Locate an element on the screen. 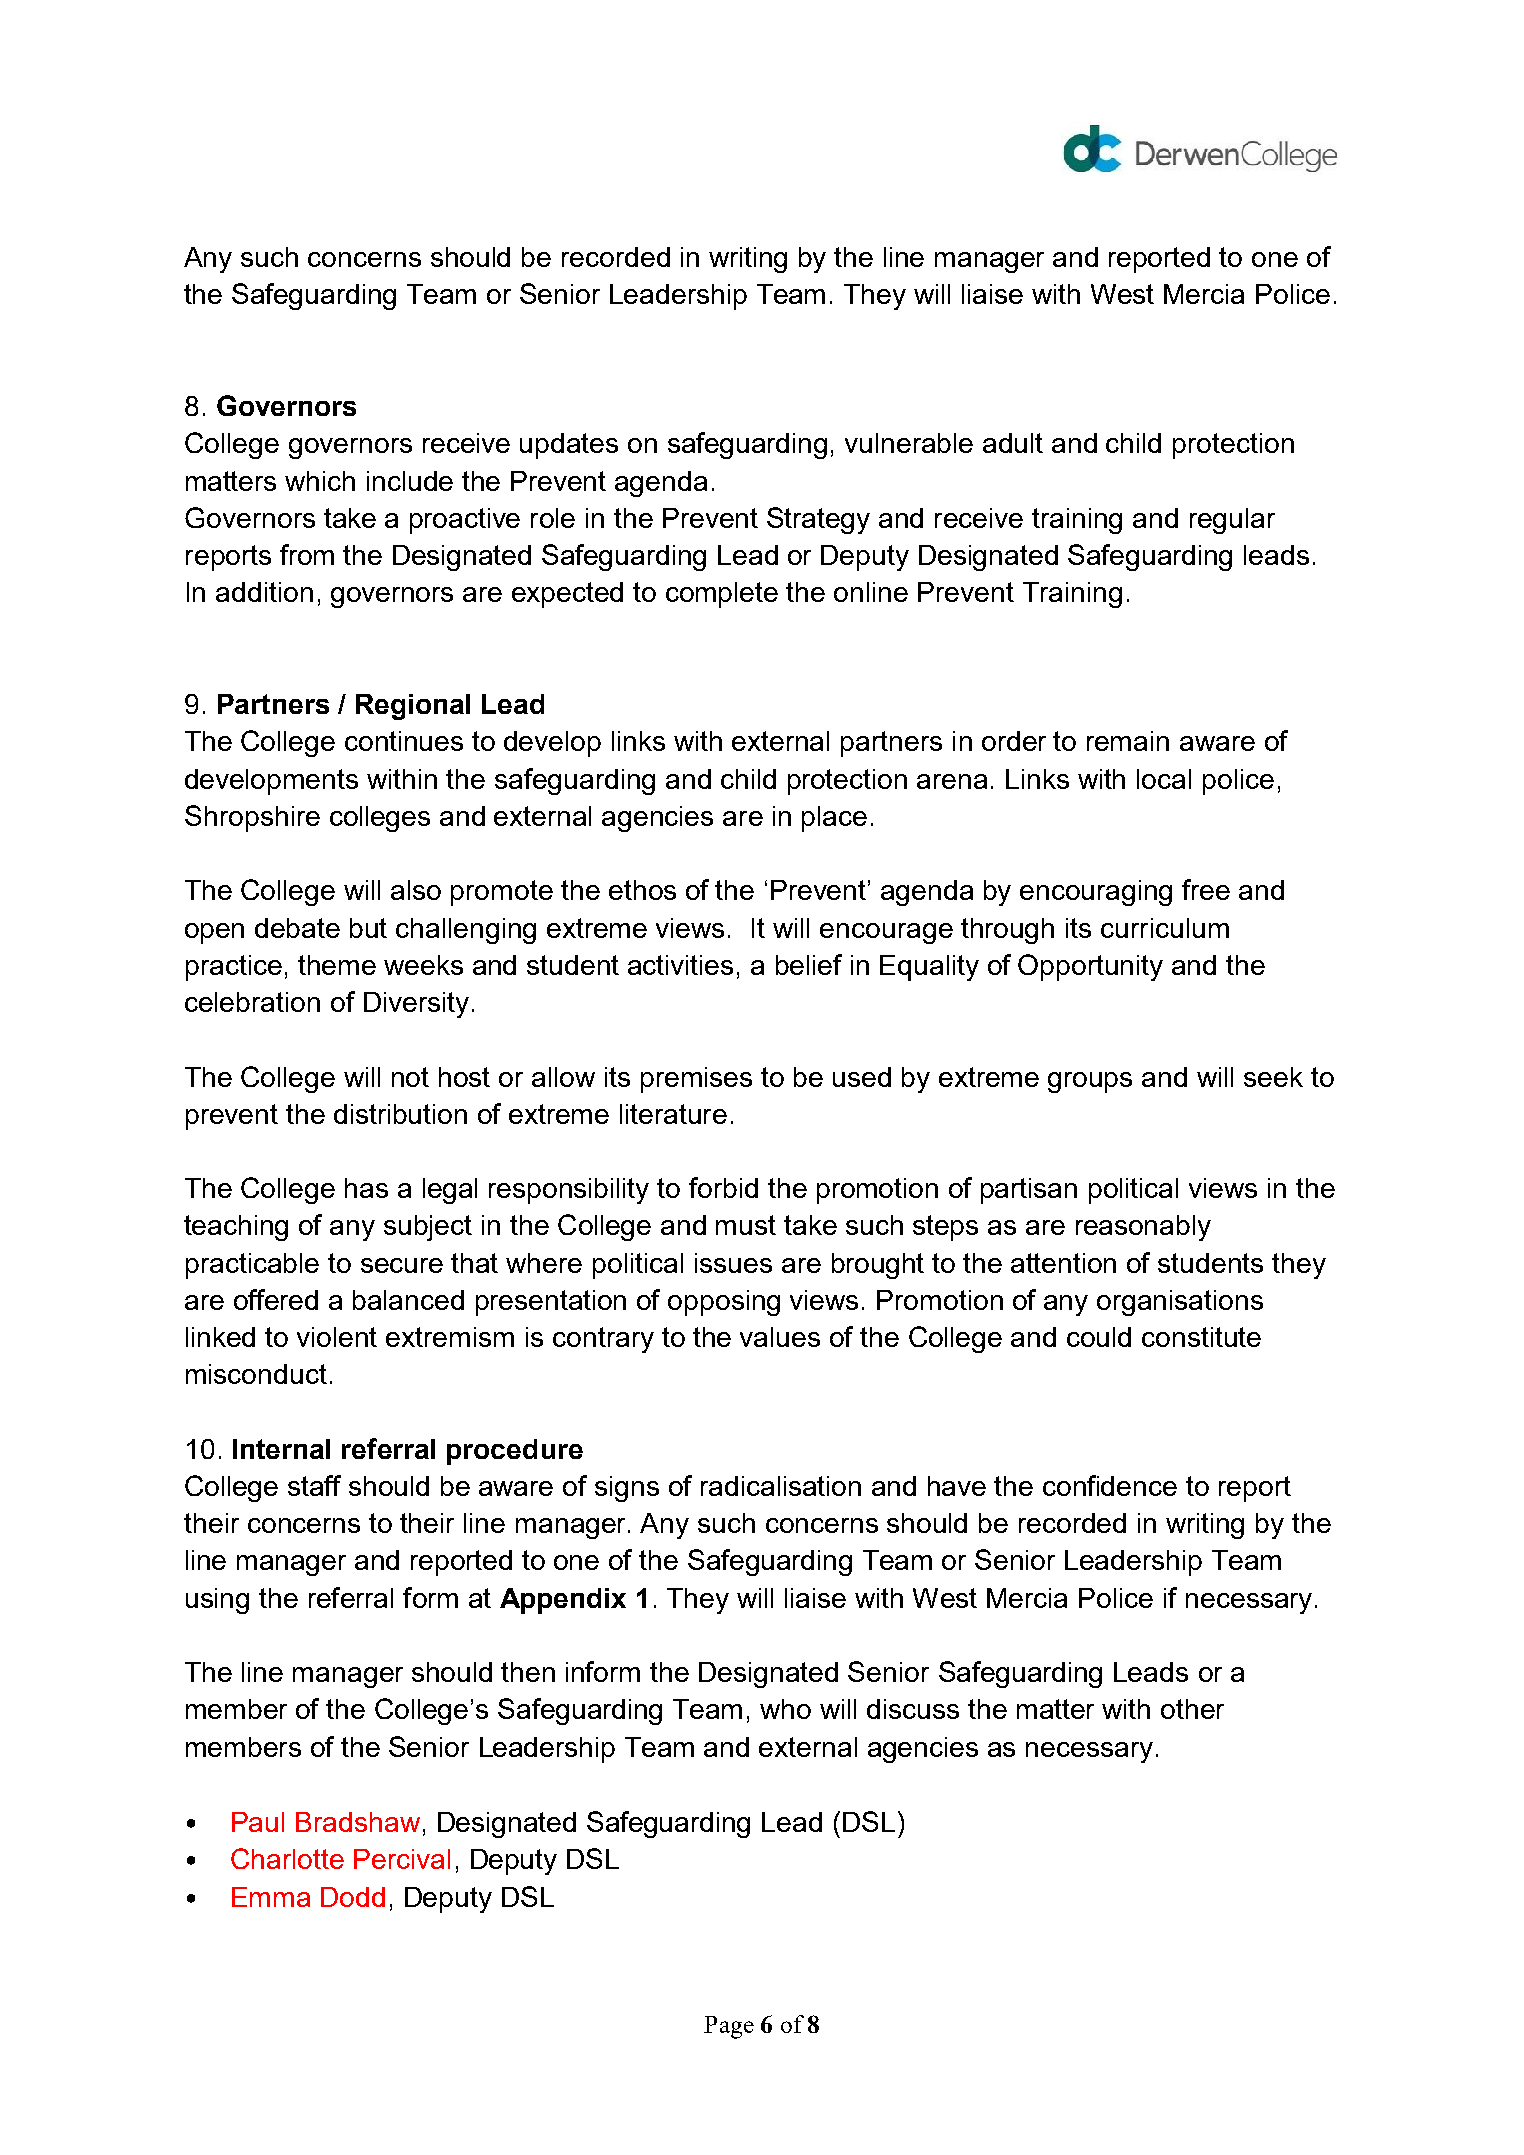 This screenshot has height=2155, width=1524. which is located at coordinates (320, 481).
